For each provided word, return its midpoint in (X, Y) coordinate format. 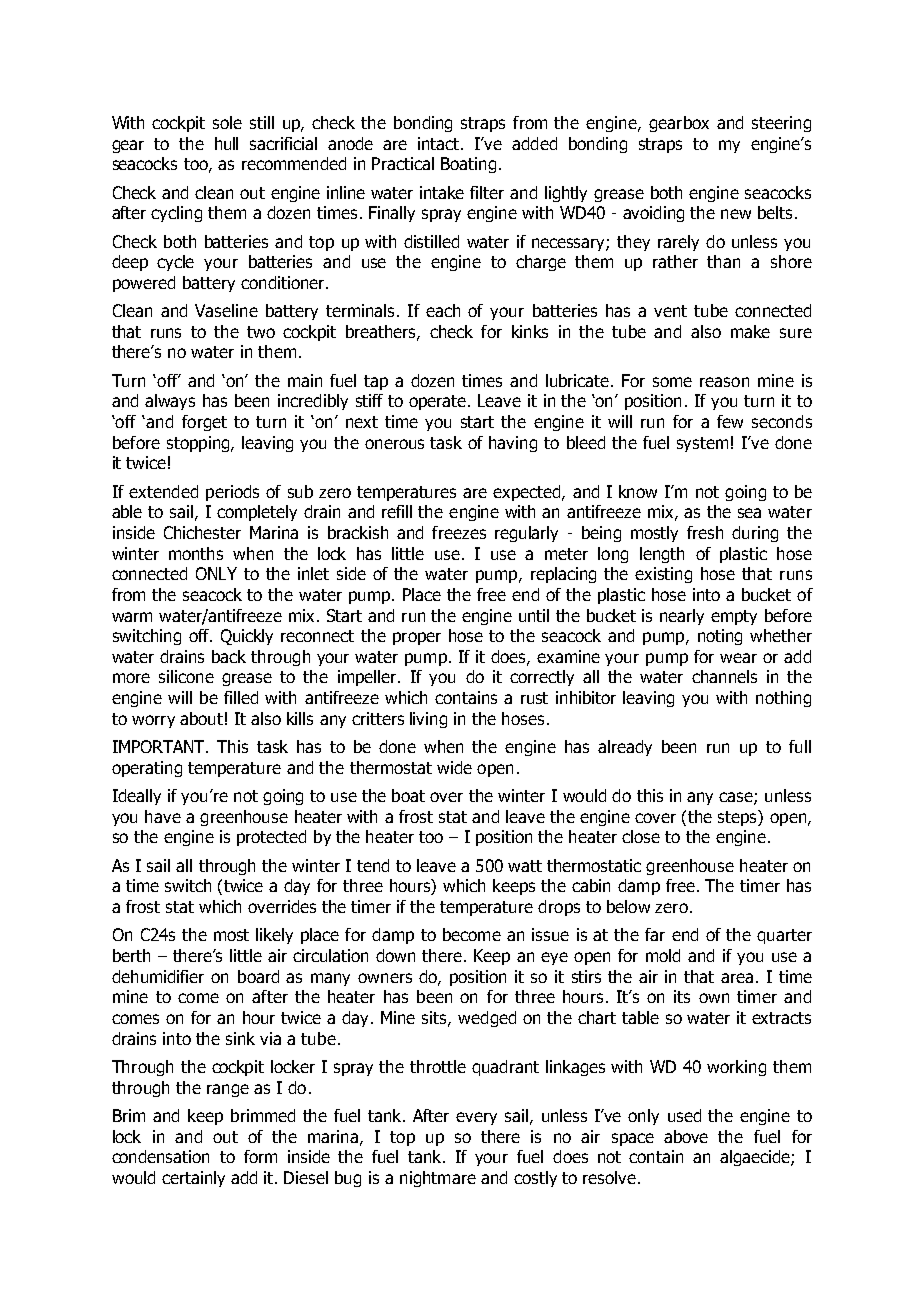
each (443, 310)
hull (226, 143)
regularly (526, 534)
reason (724, 382)
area (737, 978)
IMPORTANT (160, 746)
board (258, 976)
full (800, 746)
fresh (705, 532)
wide (454, 767)
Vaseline (226, 310)
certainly (193, 1179)
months (196, 553)
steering (781, 124)
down (395, 955)
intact (440, 143)
